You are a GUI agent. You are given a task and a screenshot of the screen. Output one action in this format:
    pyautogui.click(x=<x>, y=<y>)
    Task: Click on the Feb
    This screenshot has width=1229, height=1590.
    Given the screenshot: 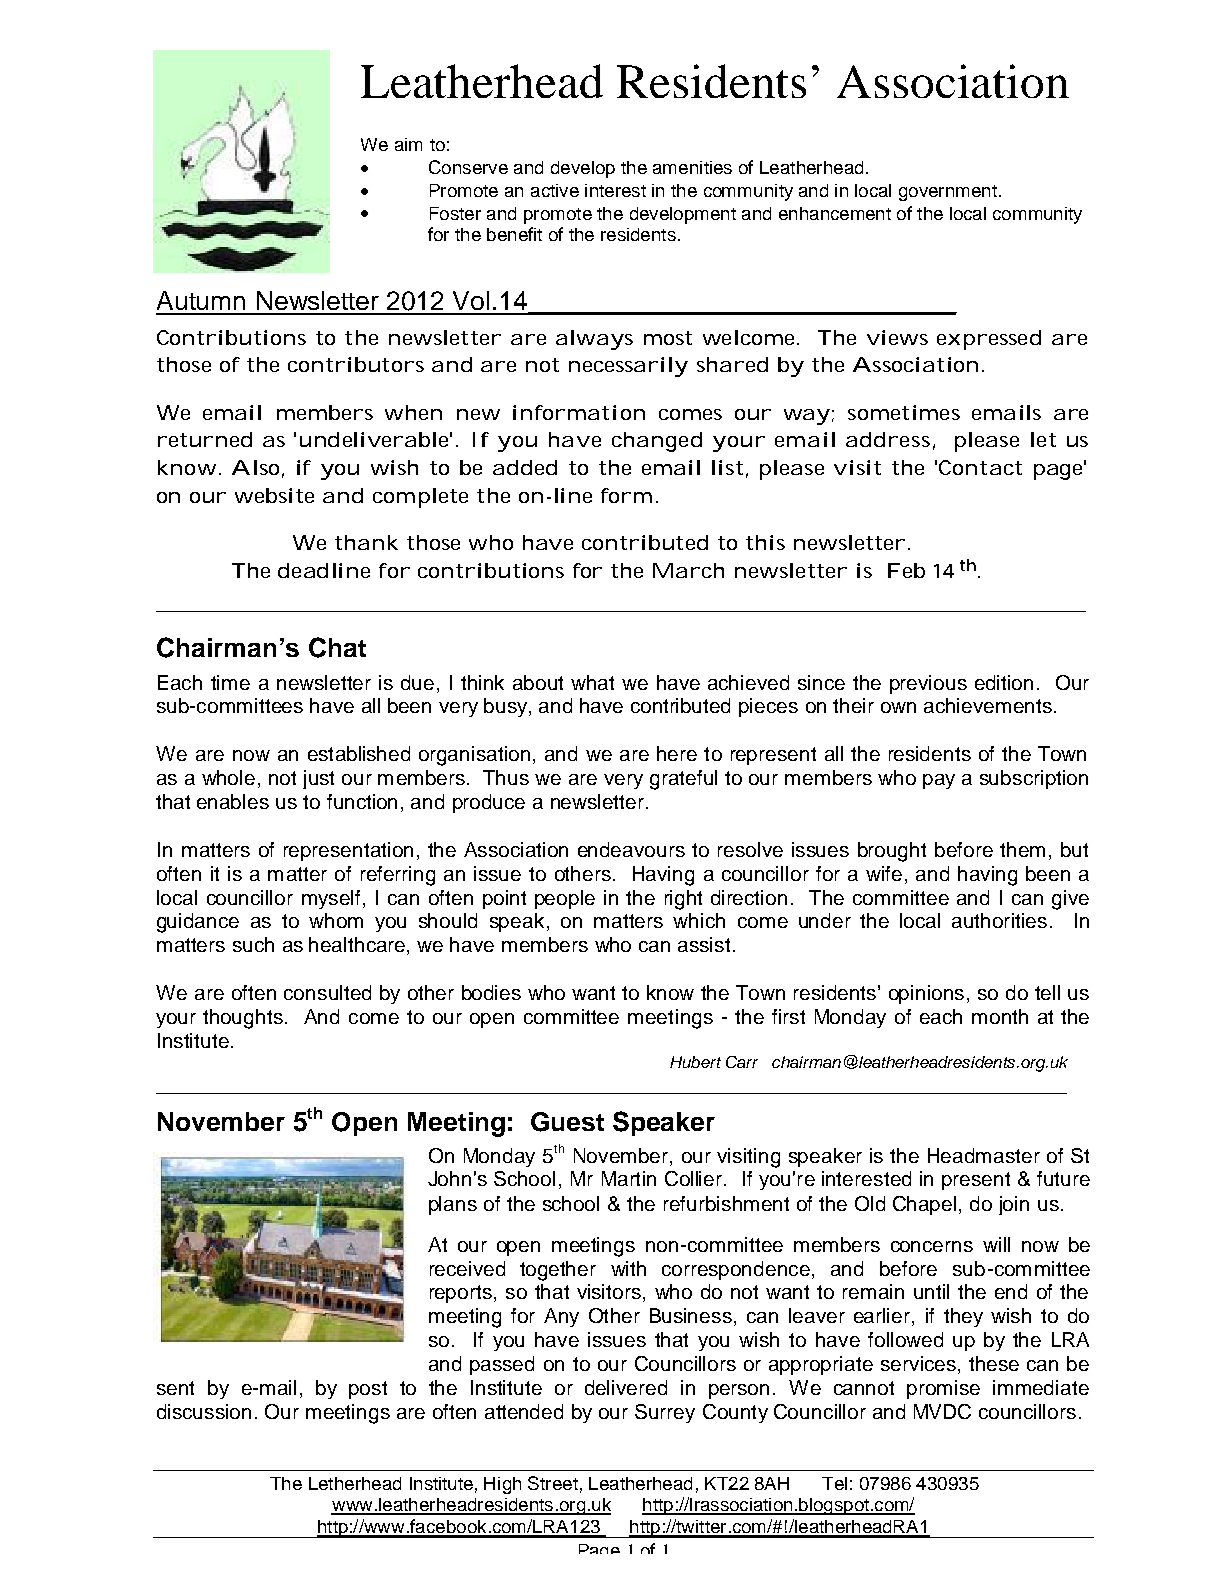 What is the action you would take?
    pyautogui.click(x=906, y=570)
